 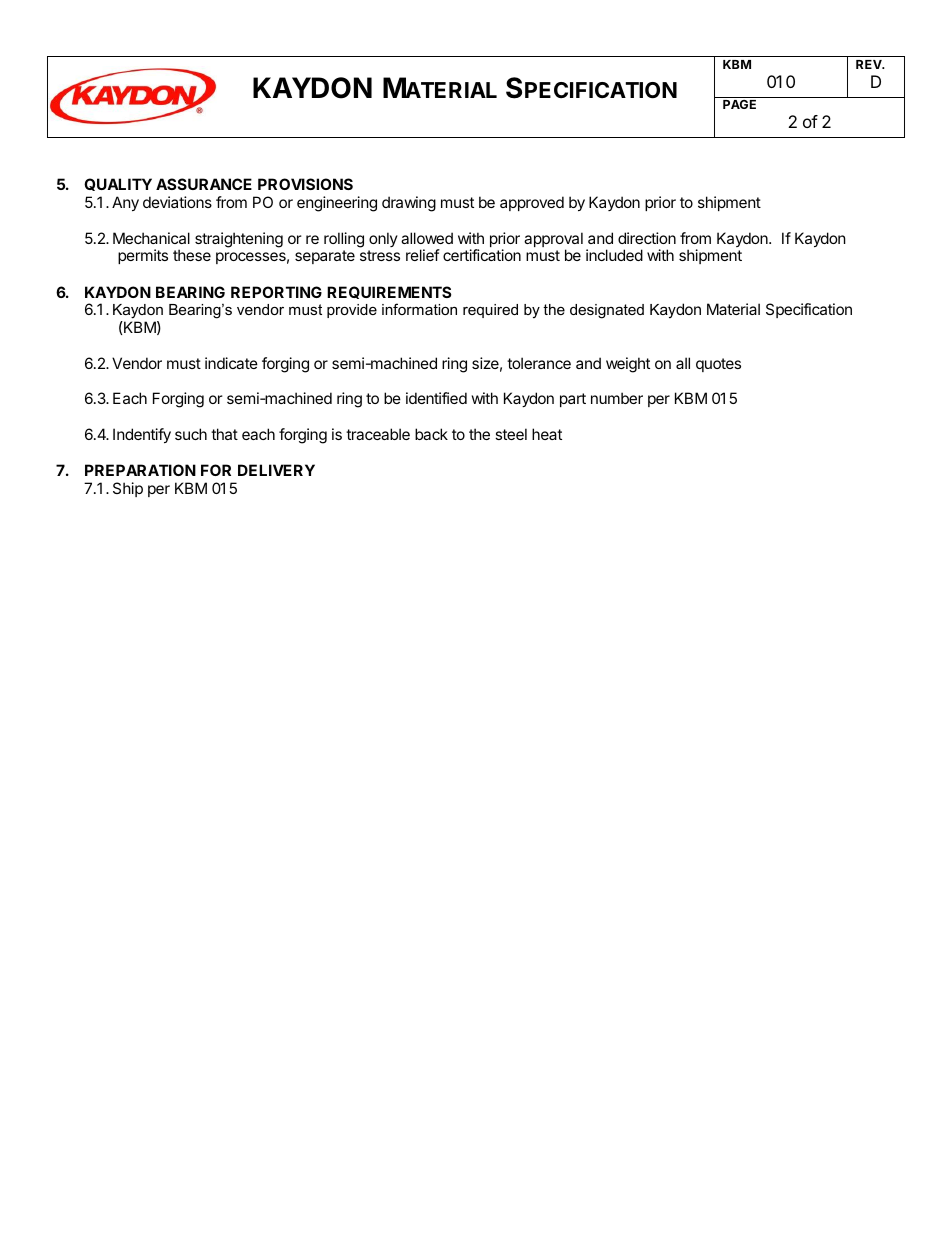 I want to click on included, so click(x=614, y=255).
